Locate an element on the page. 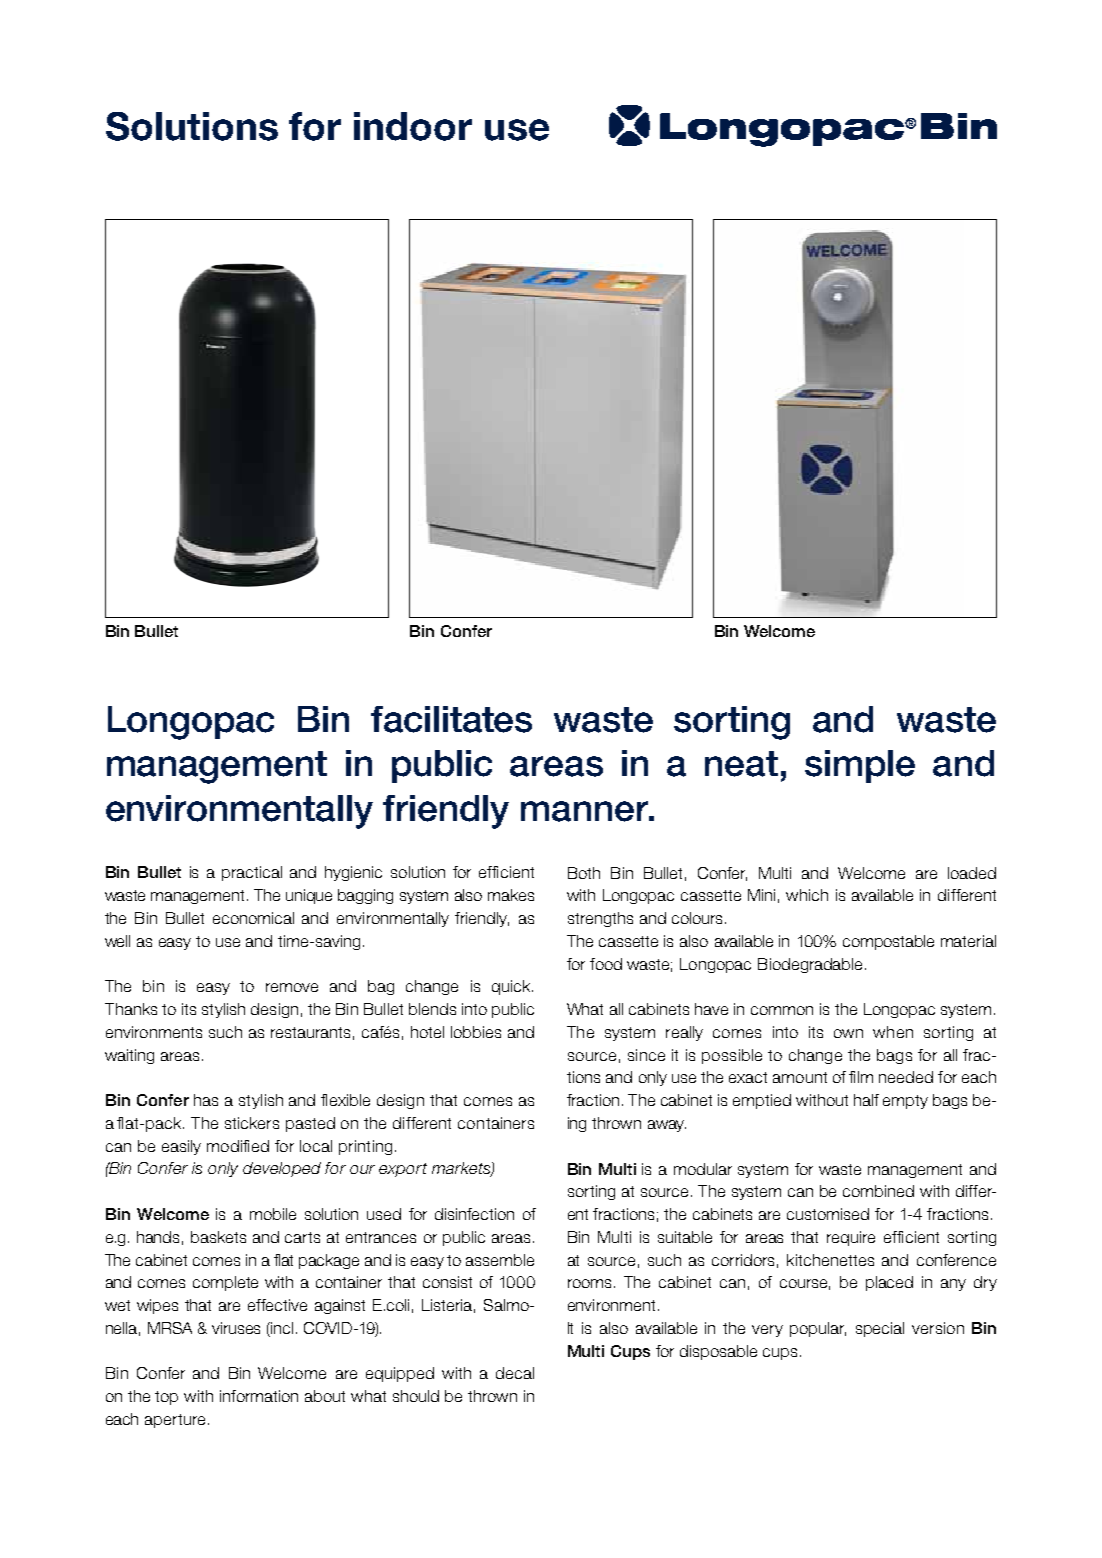 Image resolution: width=1102 pixels, height=1558 pixels. loaded is located at coordinates (972, 873).
